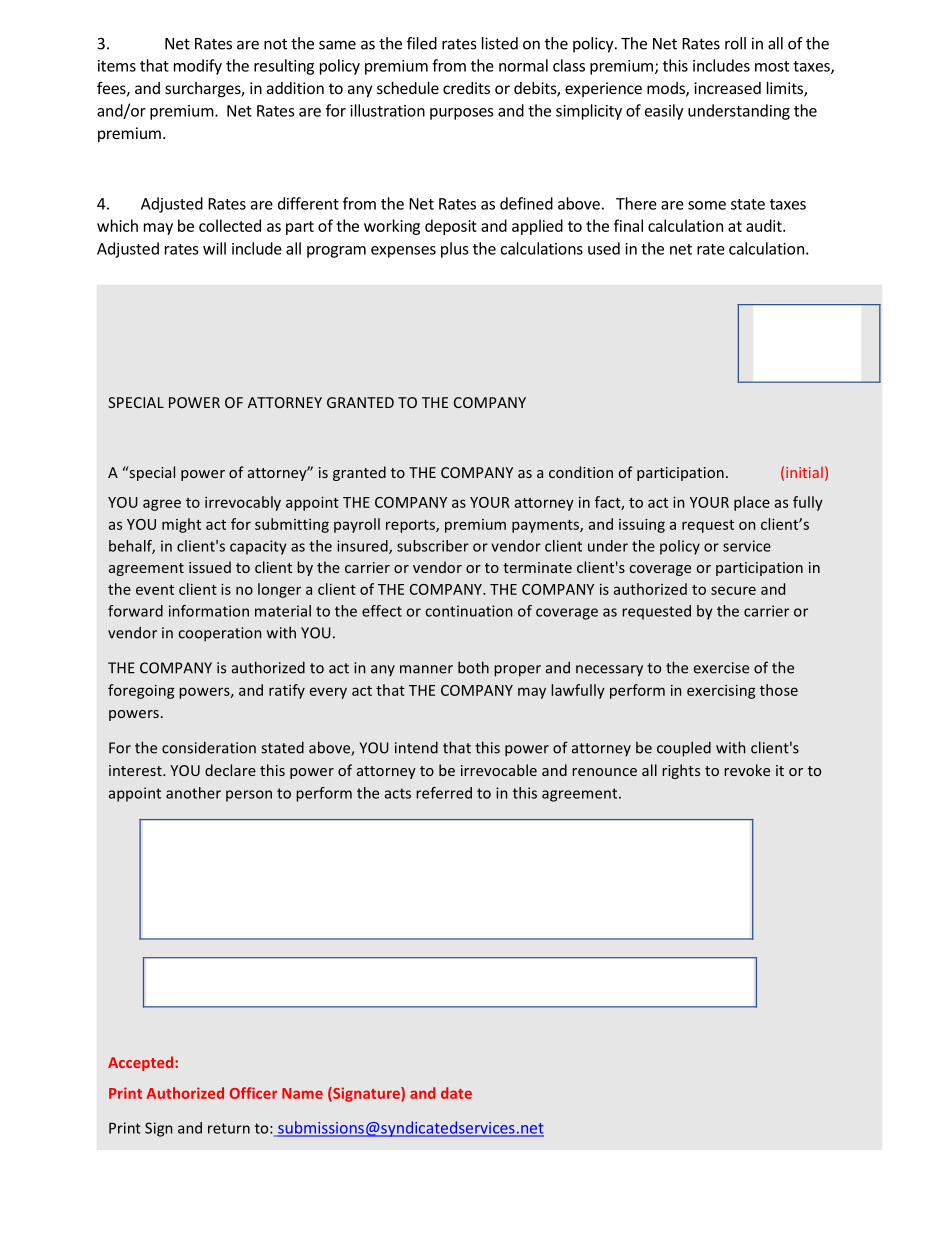  I want to click on increased, so click(727, 88).
